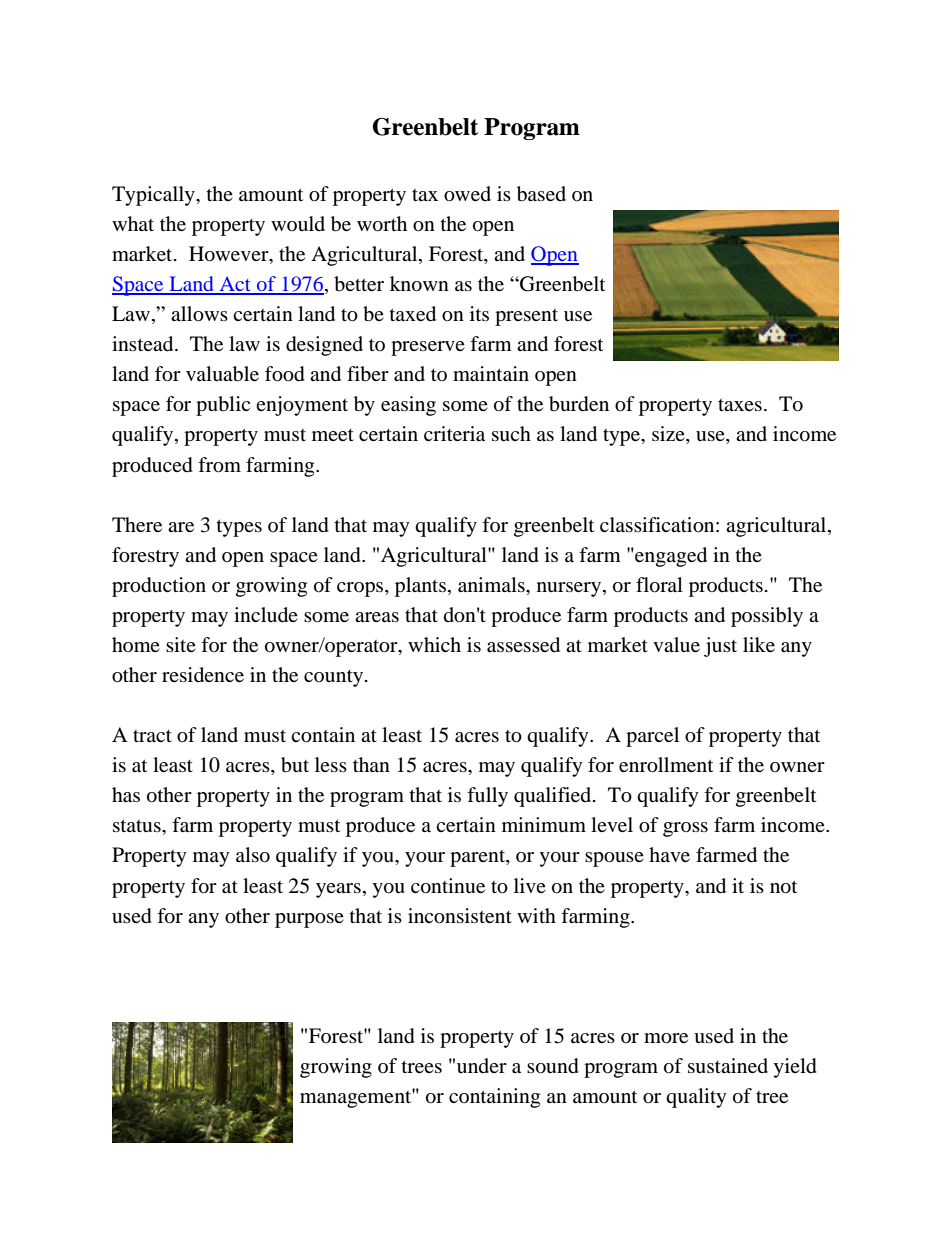 The height and width of the document is (1233, 952). Describe the element at coordinates (728, 1066) in the document. I see `sustained` at that location.
